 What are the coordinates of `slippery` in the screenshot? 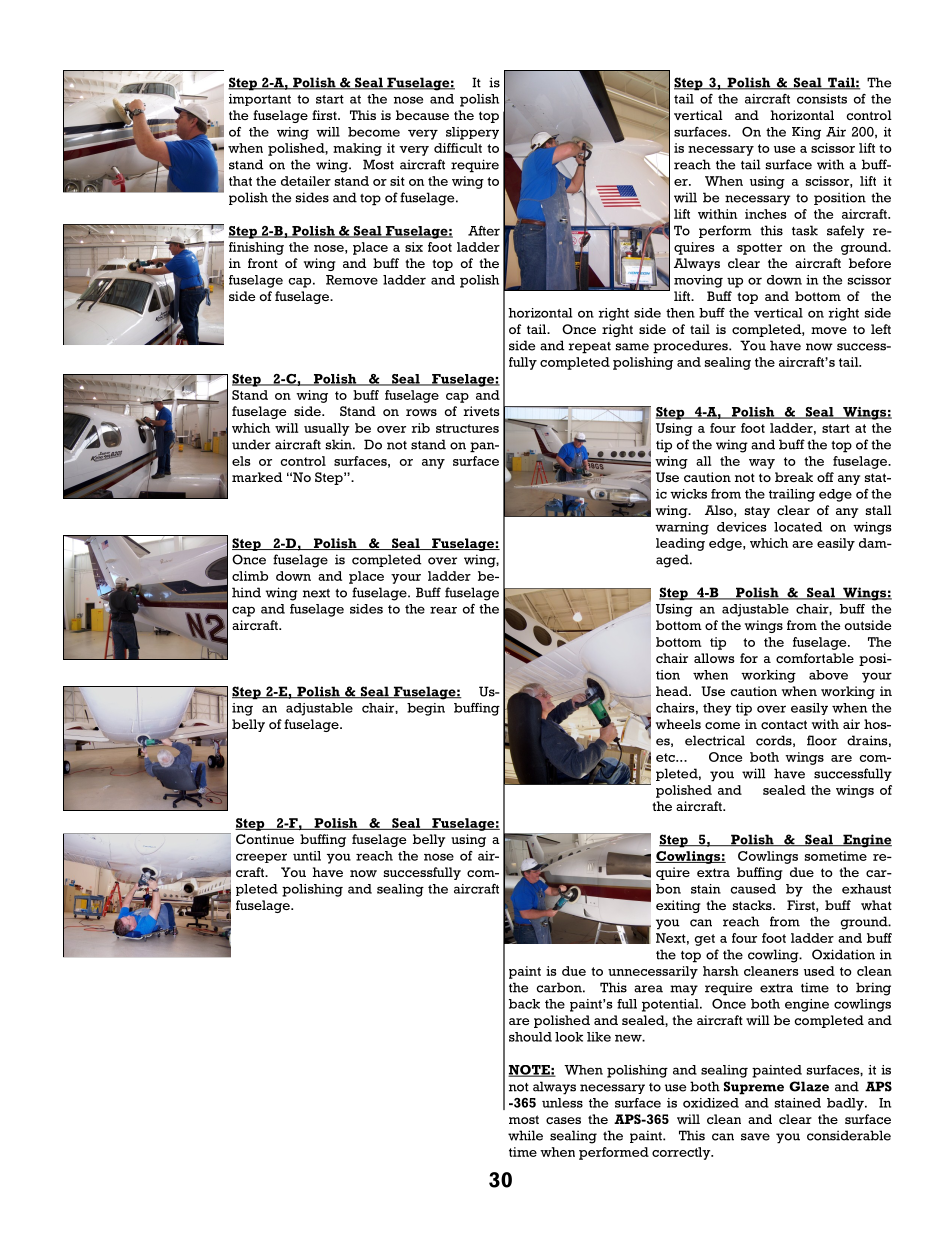 It's located at (472, 133).
